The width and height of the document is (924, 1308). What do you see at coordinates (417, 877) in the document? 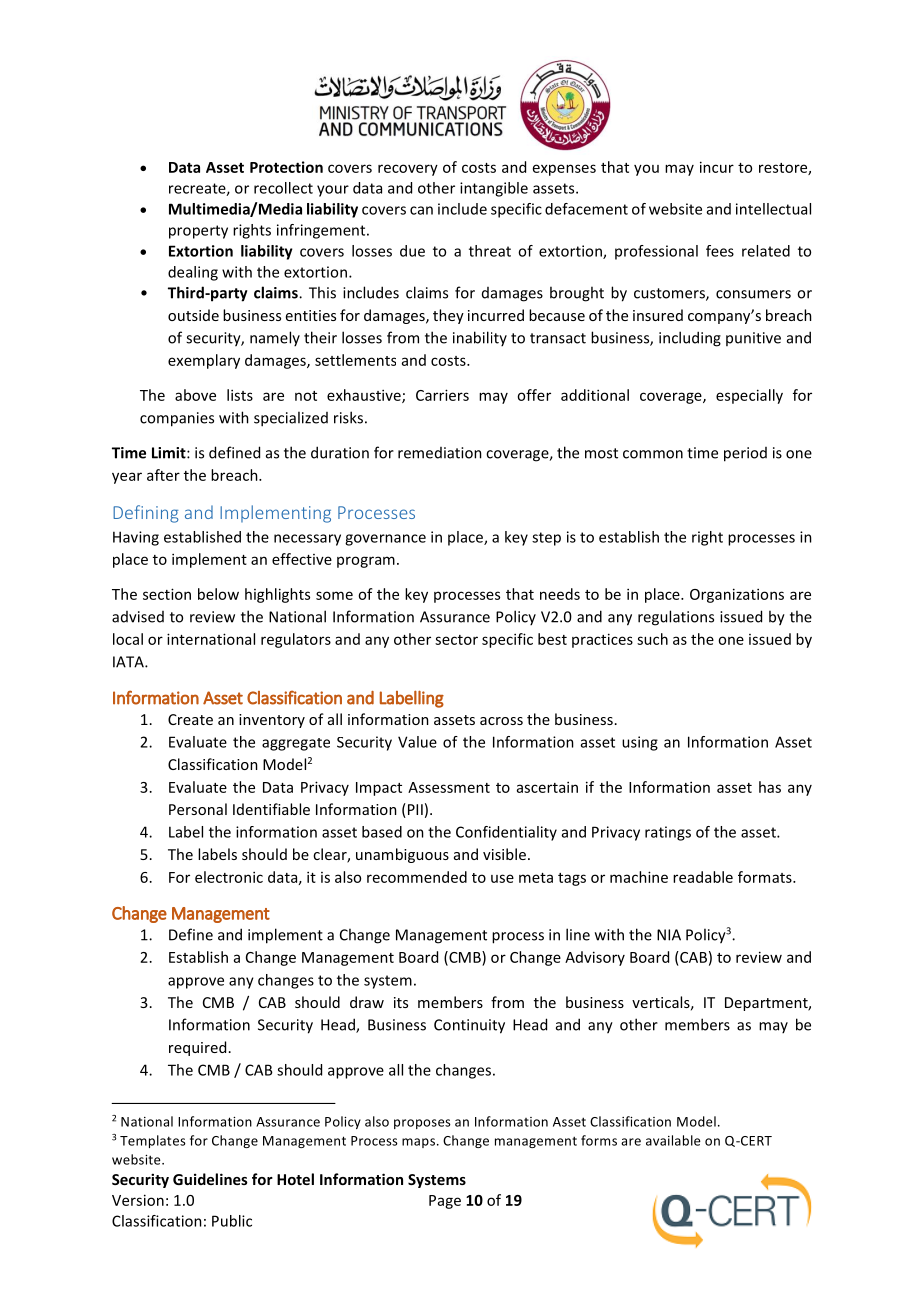
I see `recommended` at bounding box center [417, 877].
